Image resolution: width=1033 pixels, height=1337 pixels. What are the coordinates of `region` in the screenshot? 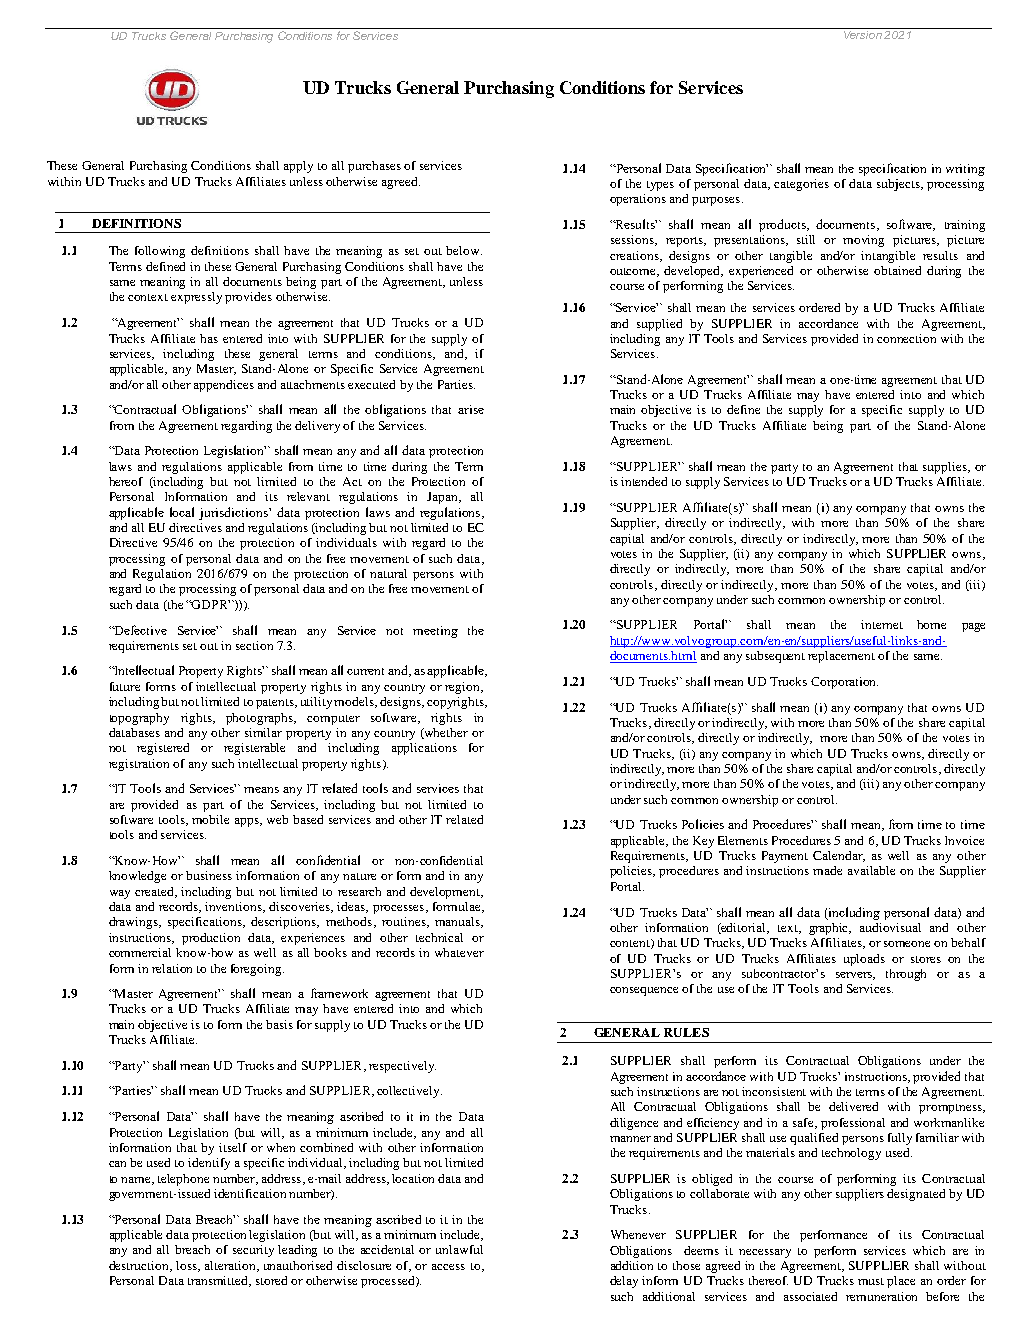 It's located at (463, 688).
